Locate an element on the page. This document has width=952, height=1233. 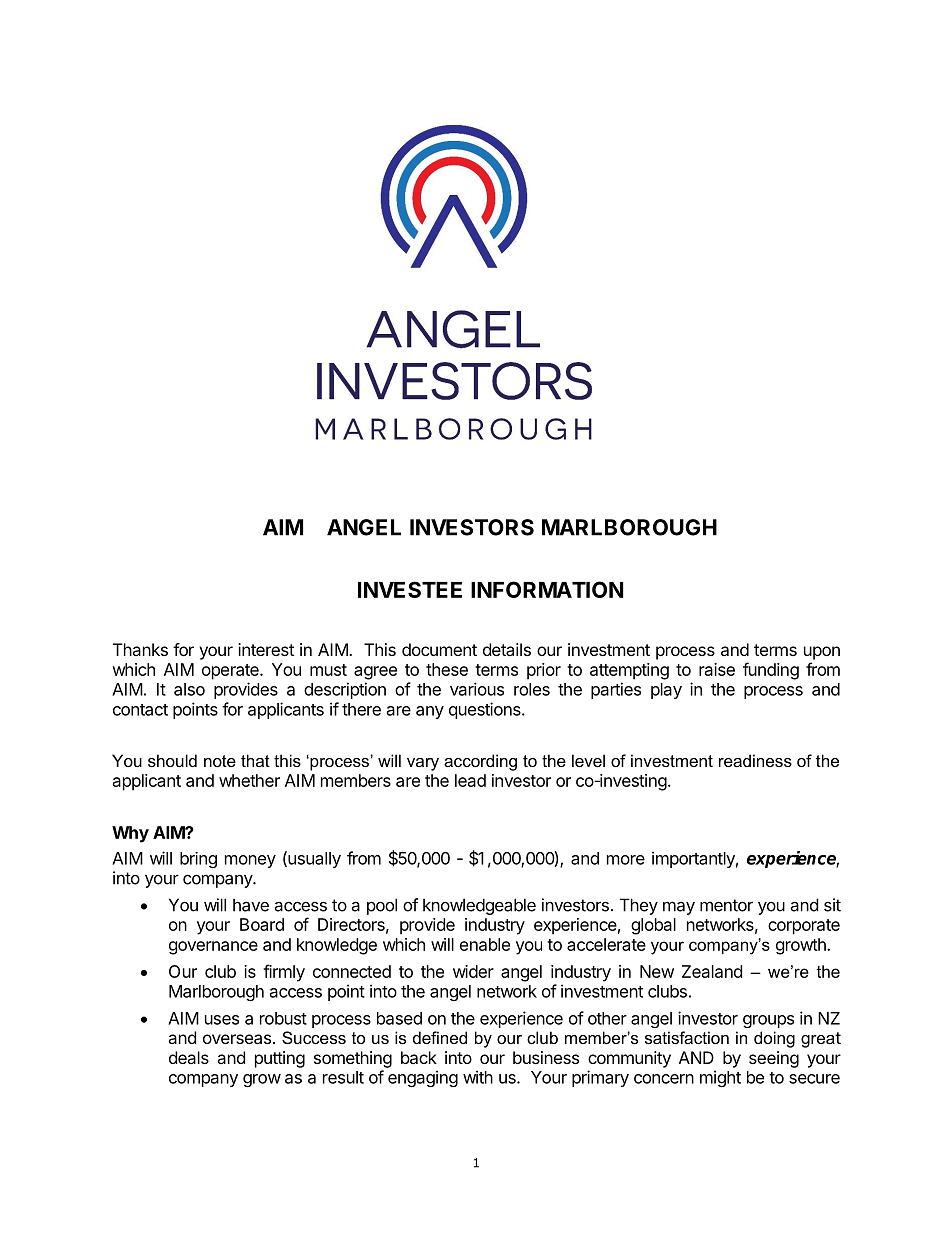
lead is located at coordinates (470, 780).
